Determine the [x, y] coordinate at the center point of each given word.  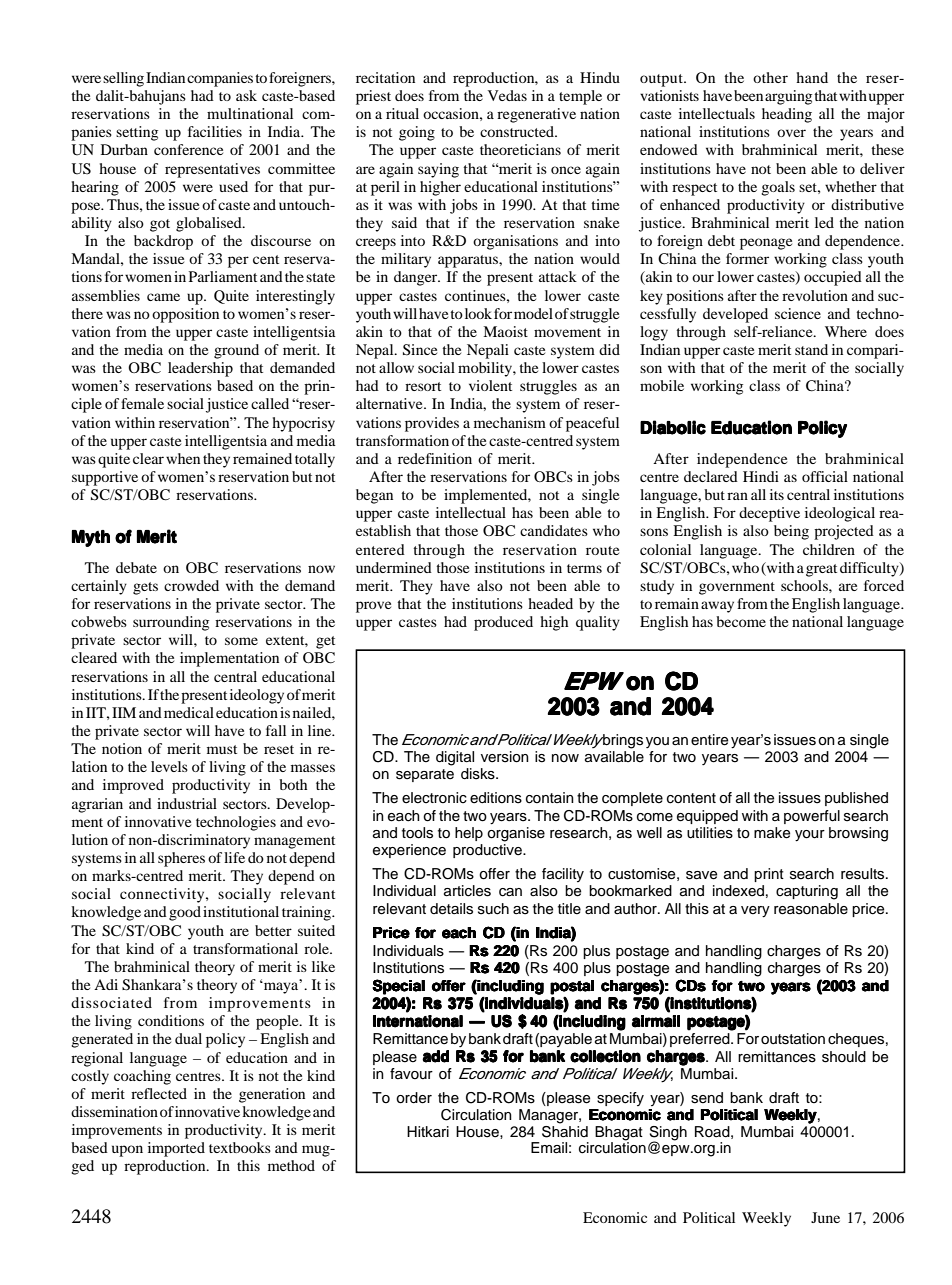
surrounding [171, 623]
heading [787, 115]
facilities [215, 131]
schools [805, 585]
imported [176, 1149]
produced [503, 623]
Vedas [507, 95]
